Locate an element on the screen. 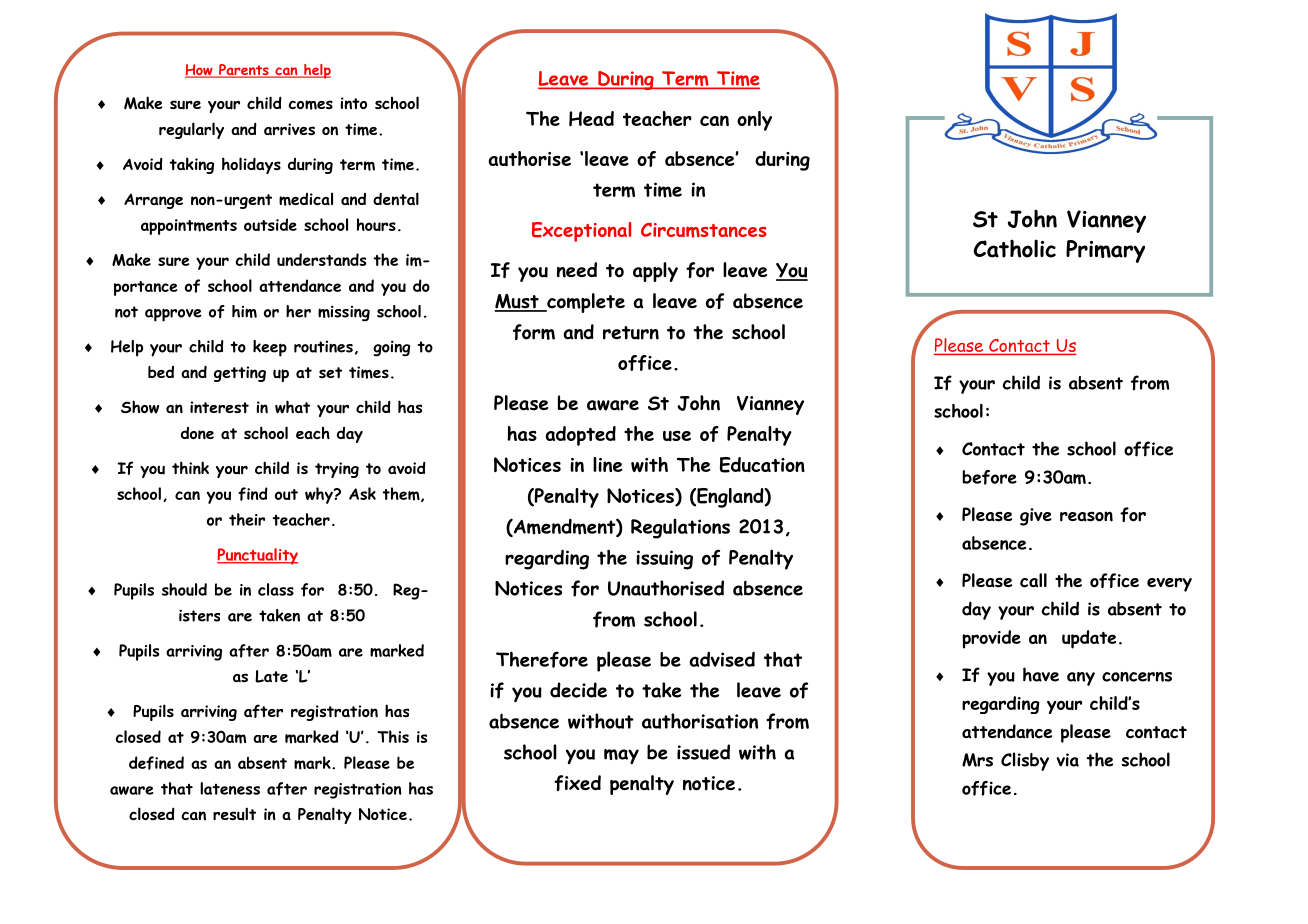 The width and height of the screenshot is (1308, 924). fixed is located at coordinates (577, 783).
